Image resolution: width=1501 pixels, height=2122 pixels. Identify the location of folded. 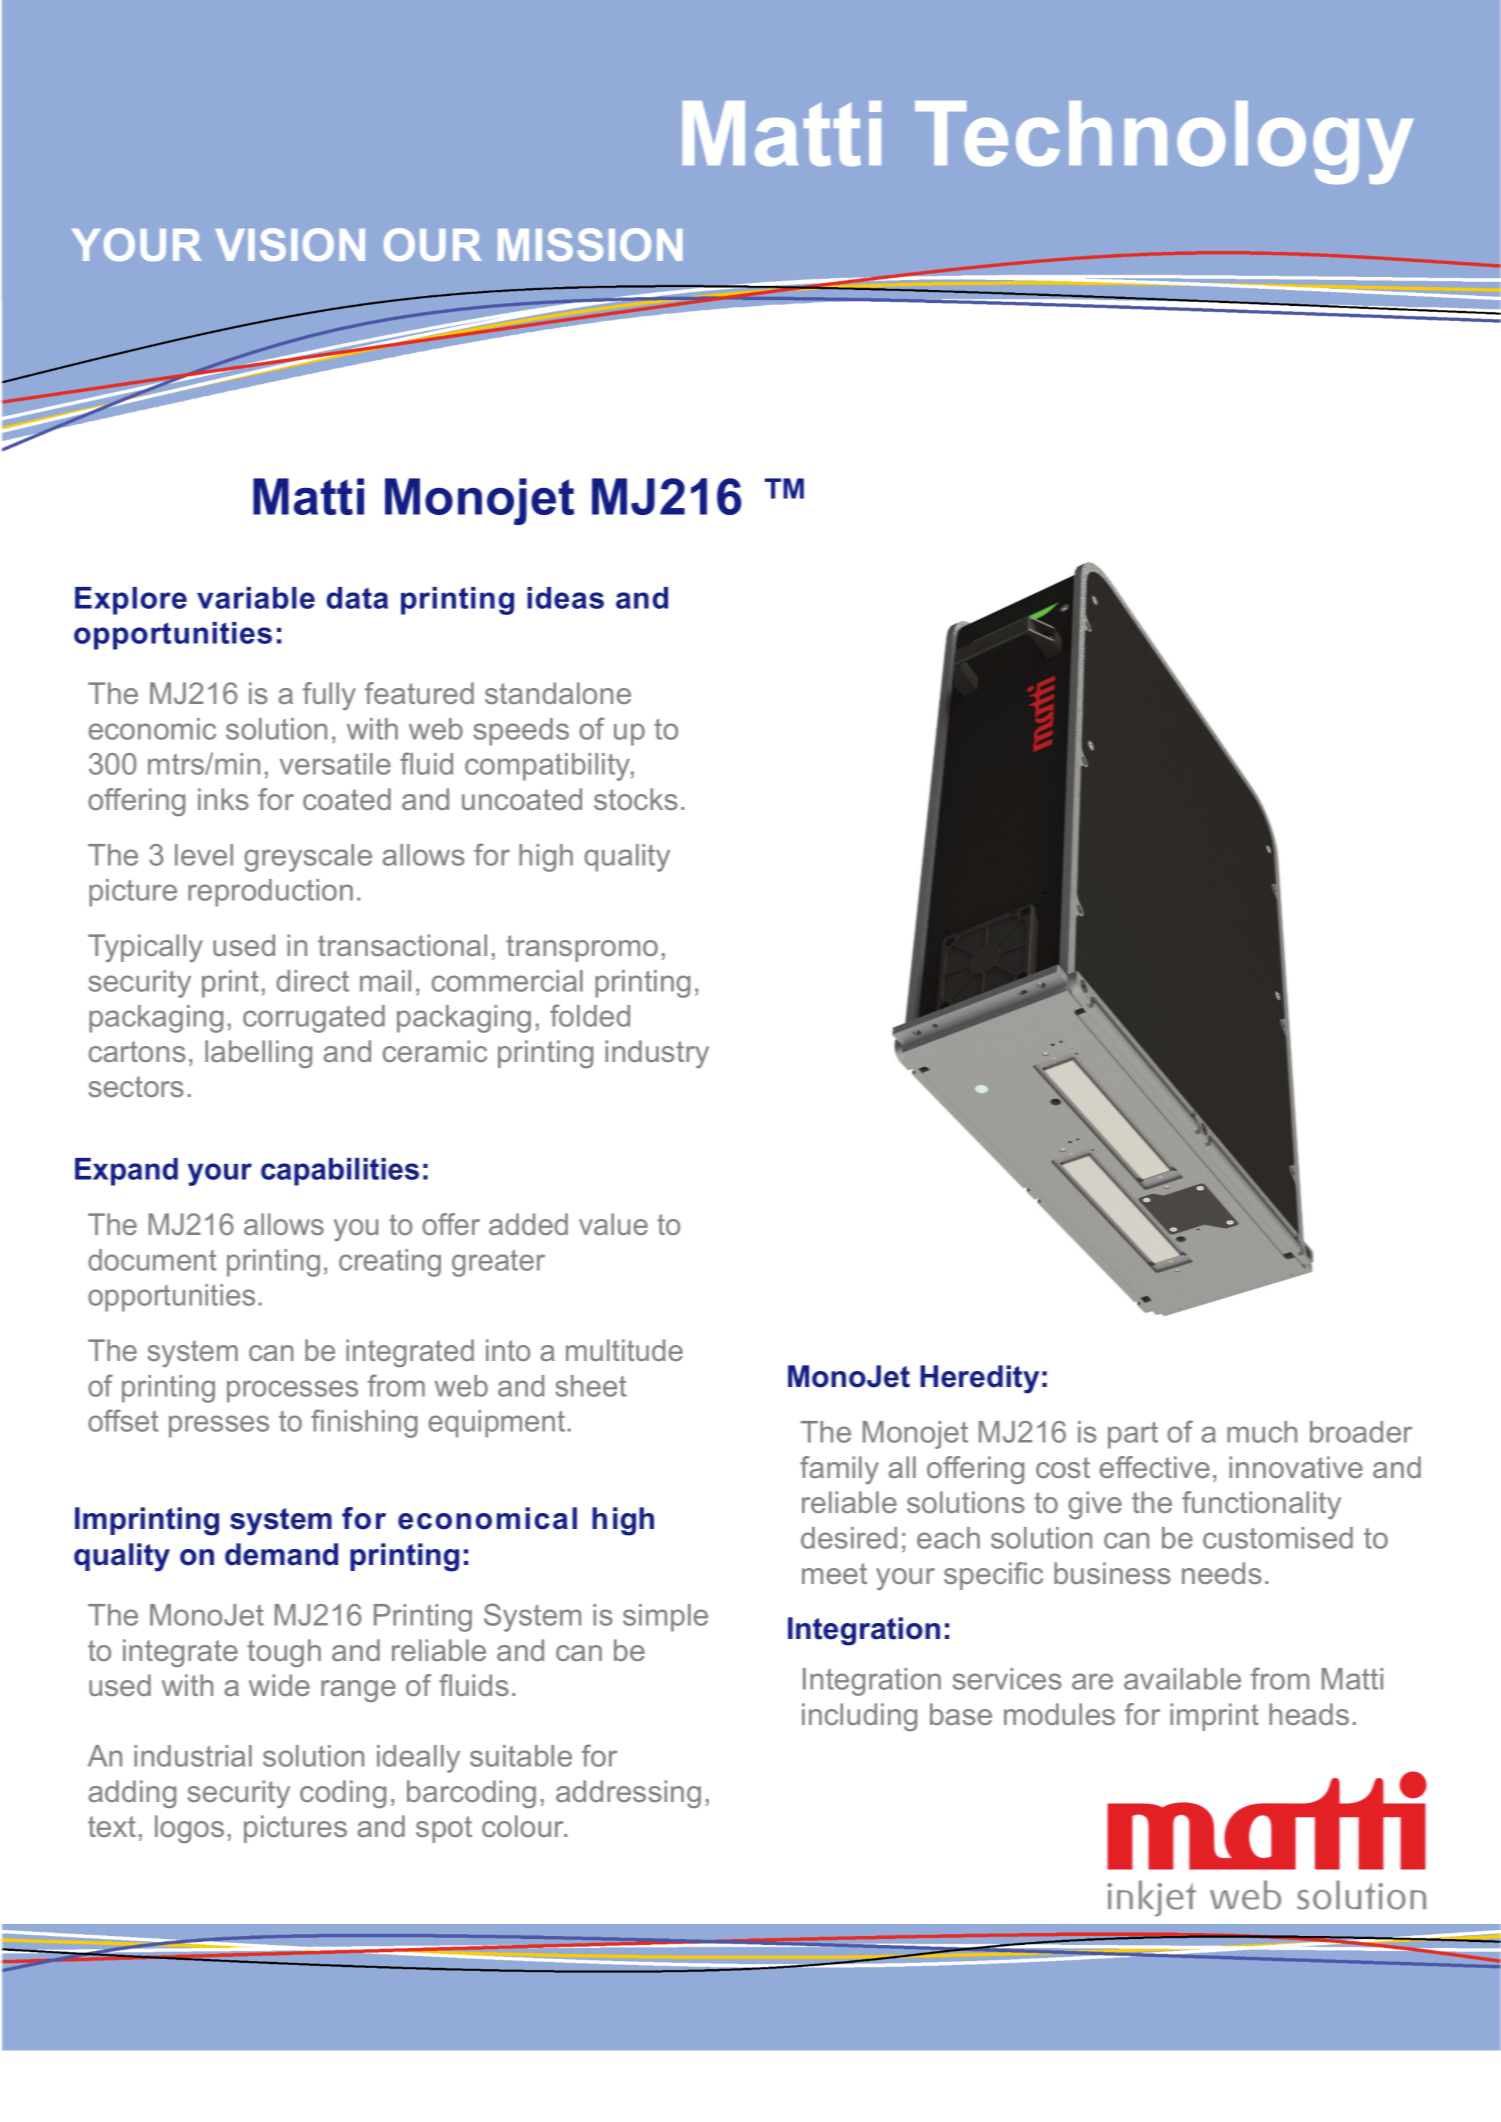
(590, 1015).
